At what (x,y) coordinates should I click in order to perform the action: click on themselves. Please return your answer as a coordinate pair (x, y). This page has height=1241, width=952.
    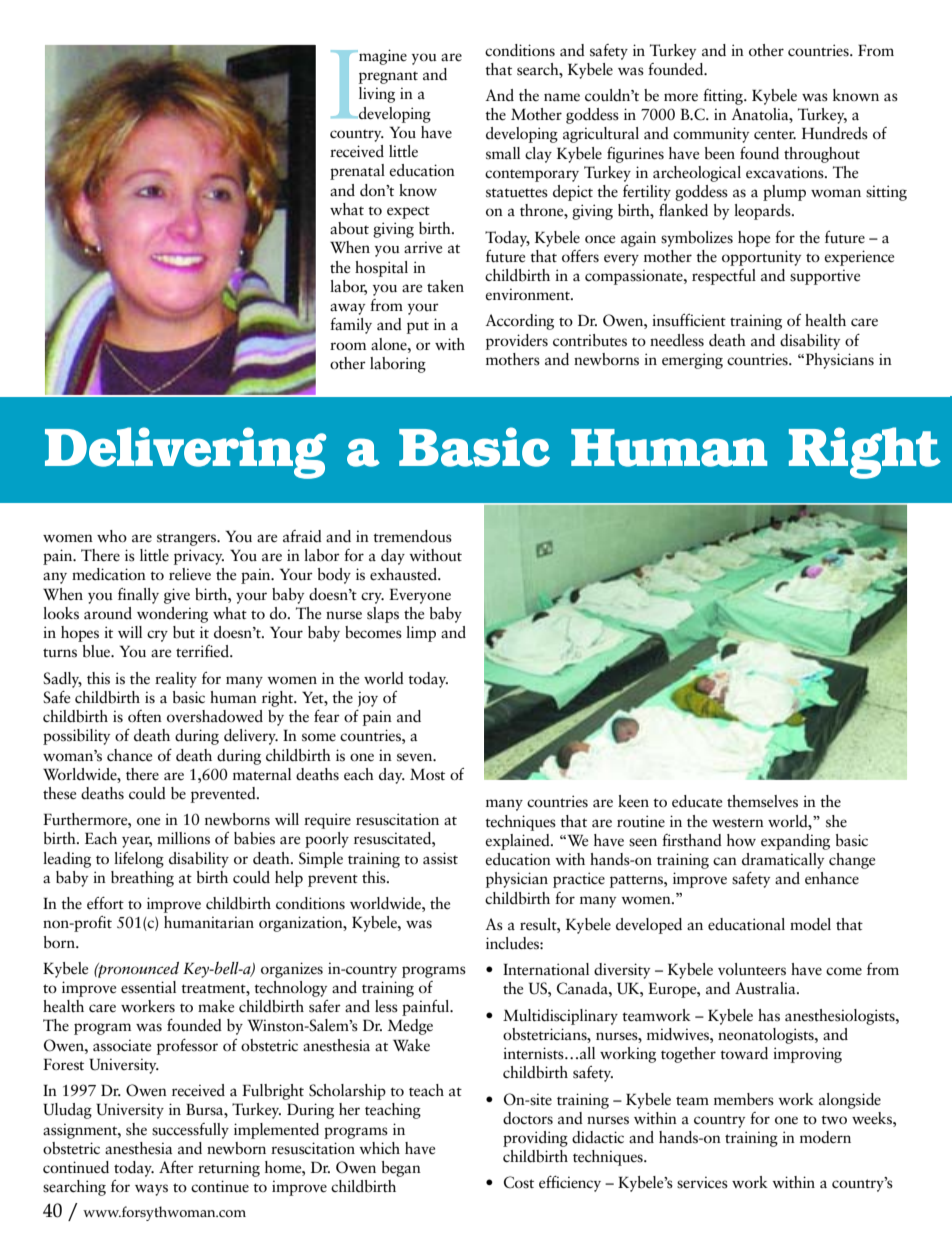
    Looking at the image, I should click on (762, 801).
